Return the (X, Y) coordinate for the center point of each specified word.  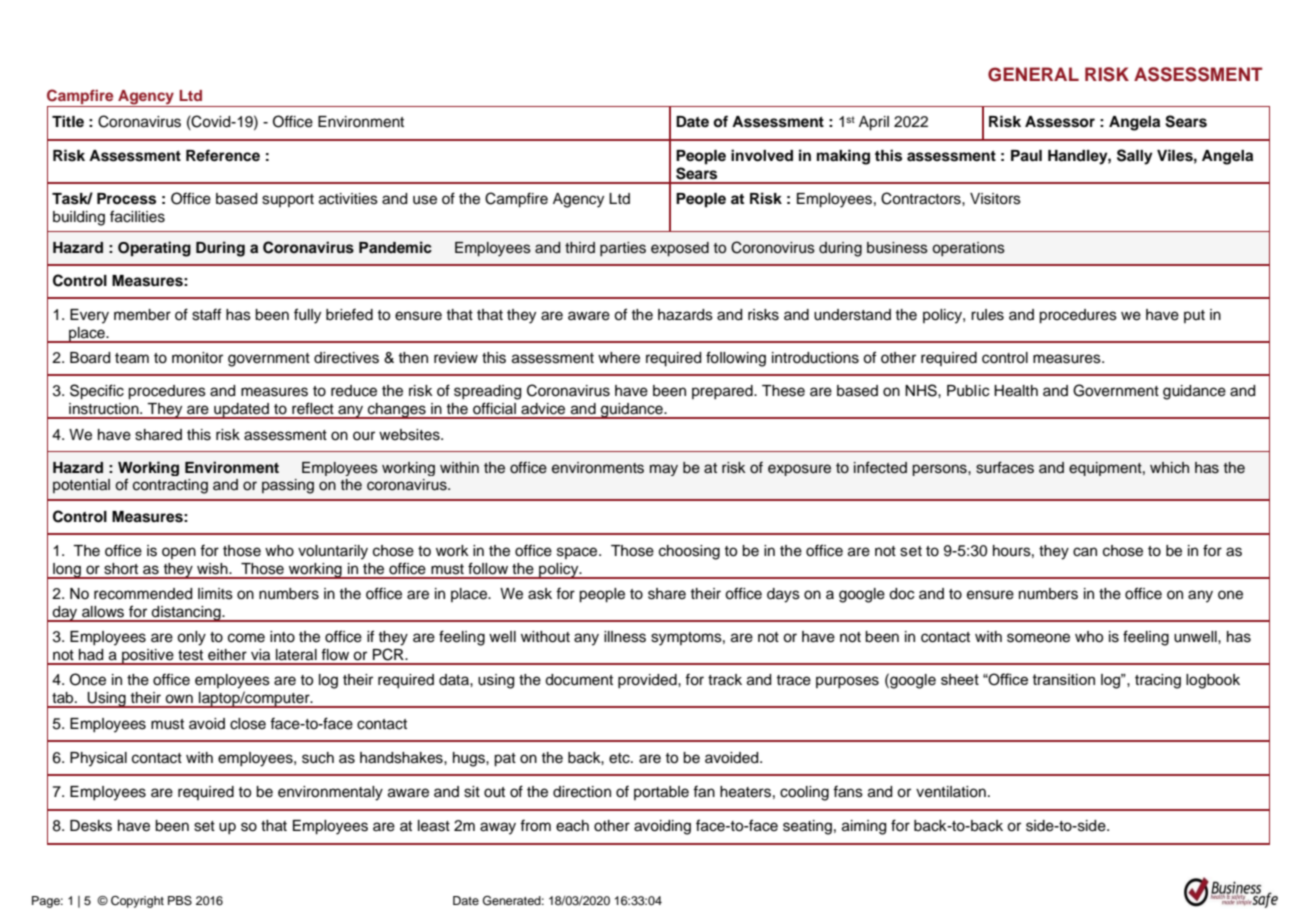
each (572, 826)
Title (68, 121)
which (1169, 468)
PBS (180, 901)
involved (762, 155)
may (664, 470)
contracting (170, 486)
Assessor (1060, 122)
